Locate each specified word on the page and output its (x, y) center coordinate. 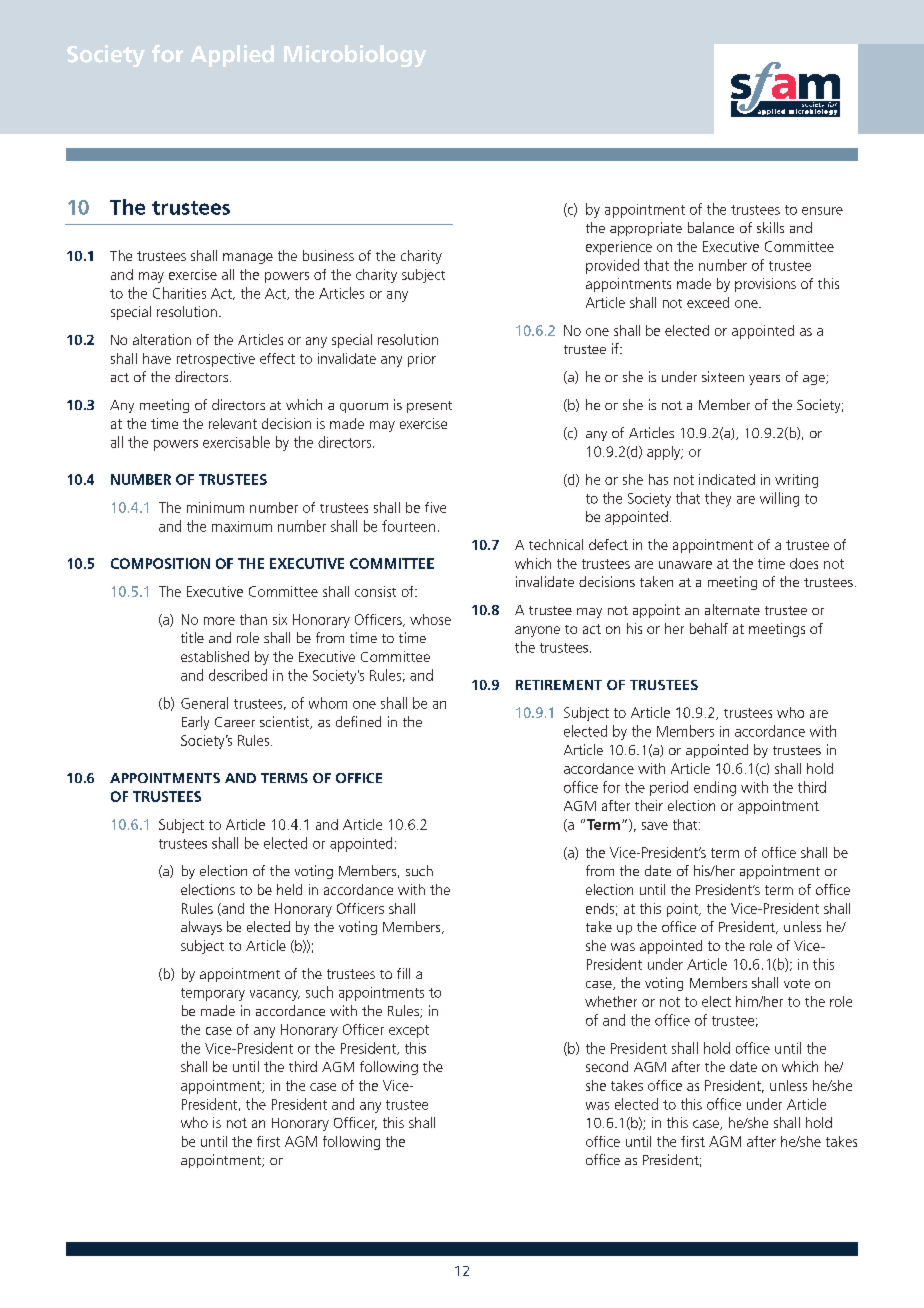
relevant (233, 423)
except (409, 1031)
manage (248, 258)
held (289, 889)
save (655, 826)
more (219, 621)
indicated (727, 479)
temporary (213, 994)
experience (619, 248)
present (429, 407)
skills (770, 227)
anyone (537, 631)
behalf (709, 628)
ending (715, 788)
